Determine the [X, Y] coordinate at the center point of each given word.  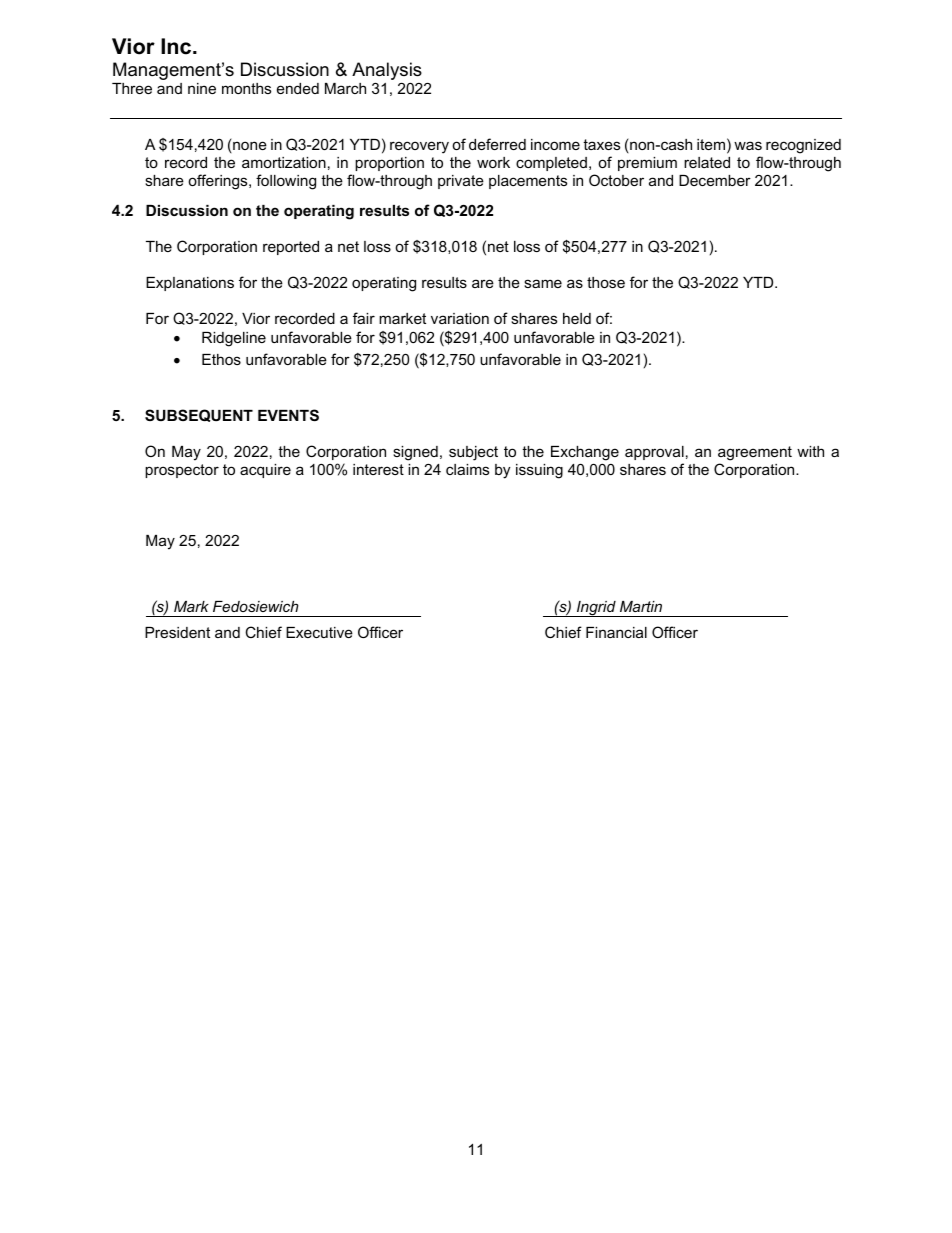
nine [202, 88]
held [577, 318]
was [748, 145]
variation [460, 318]
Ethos [221, 359]
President [177, 632]
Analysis [387, 71]
